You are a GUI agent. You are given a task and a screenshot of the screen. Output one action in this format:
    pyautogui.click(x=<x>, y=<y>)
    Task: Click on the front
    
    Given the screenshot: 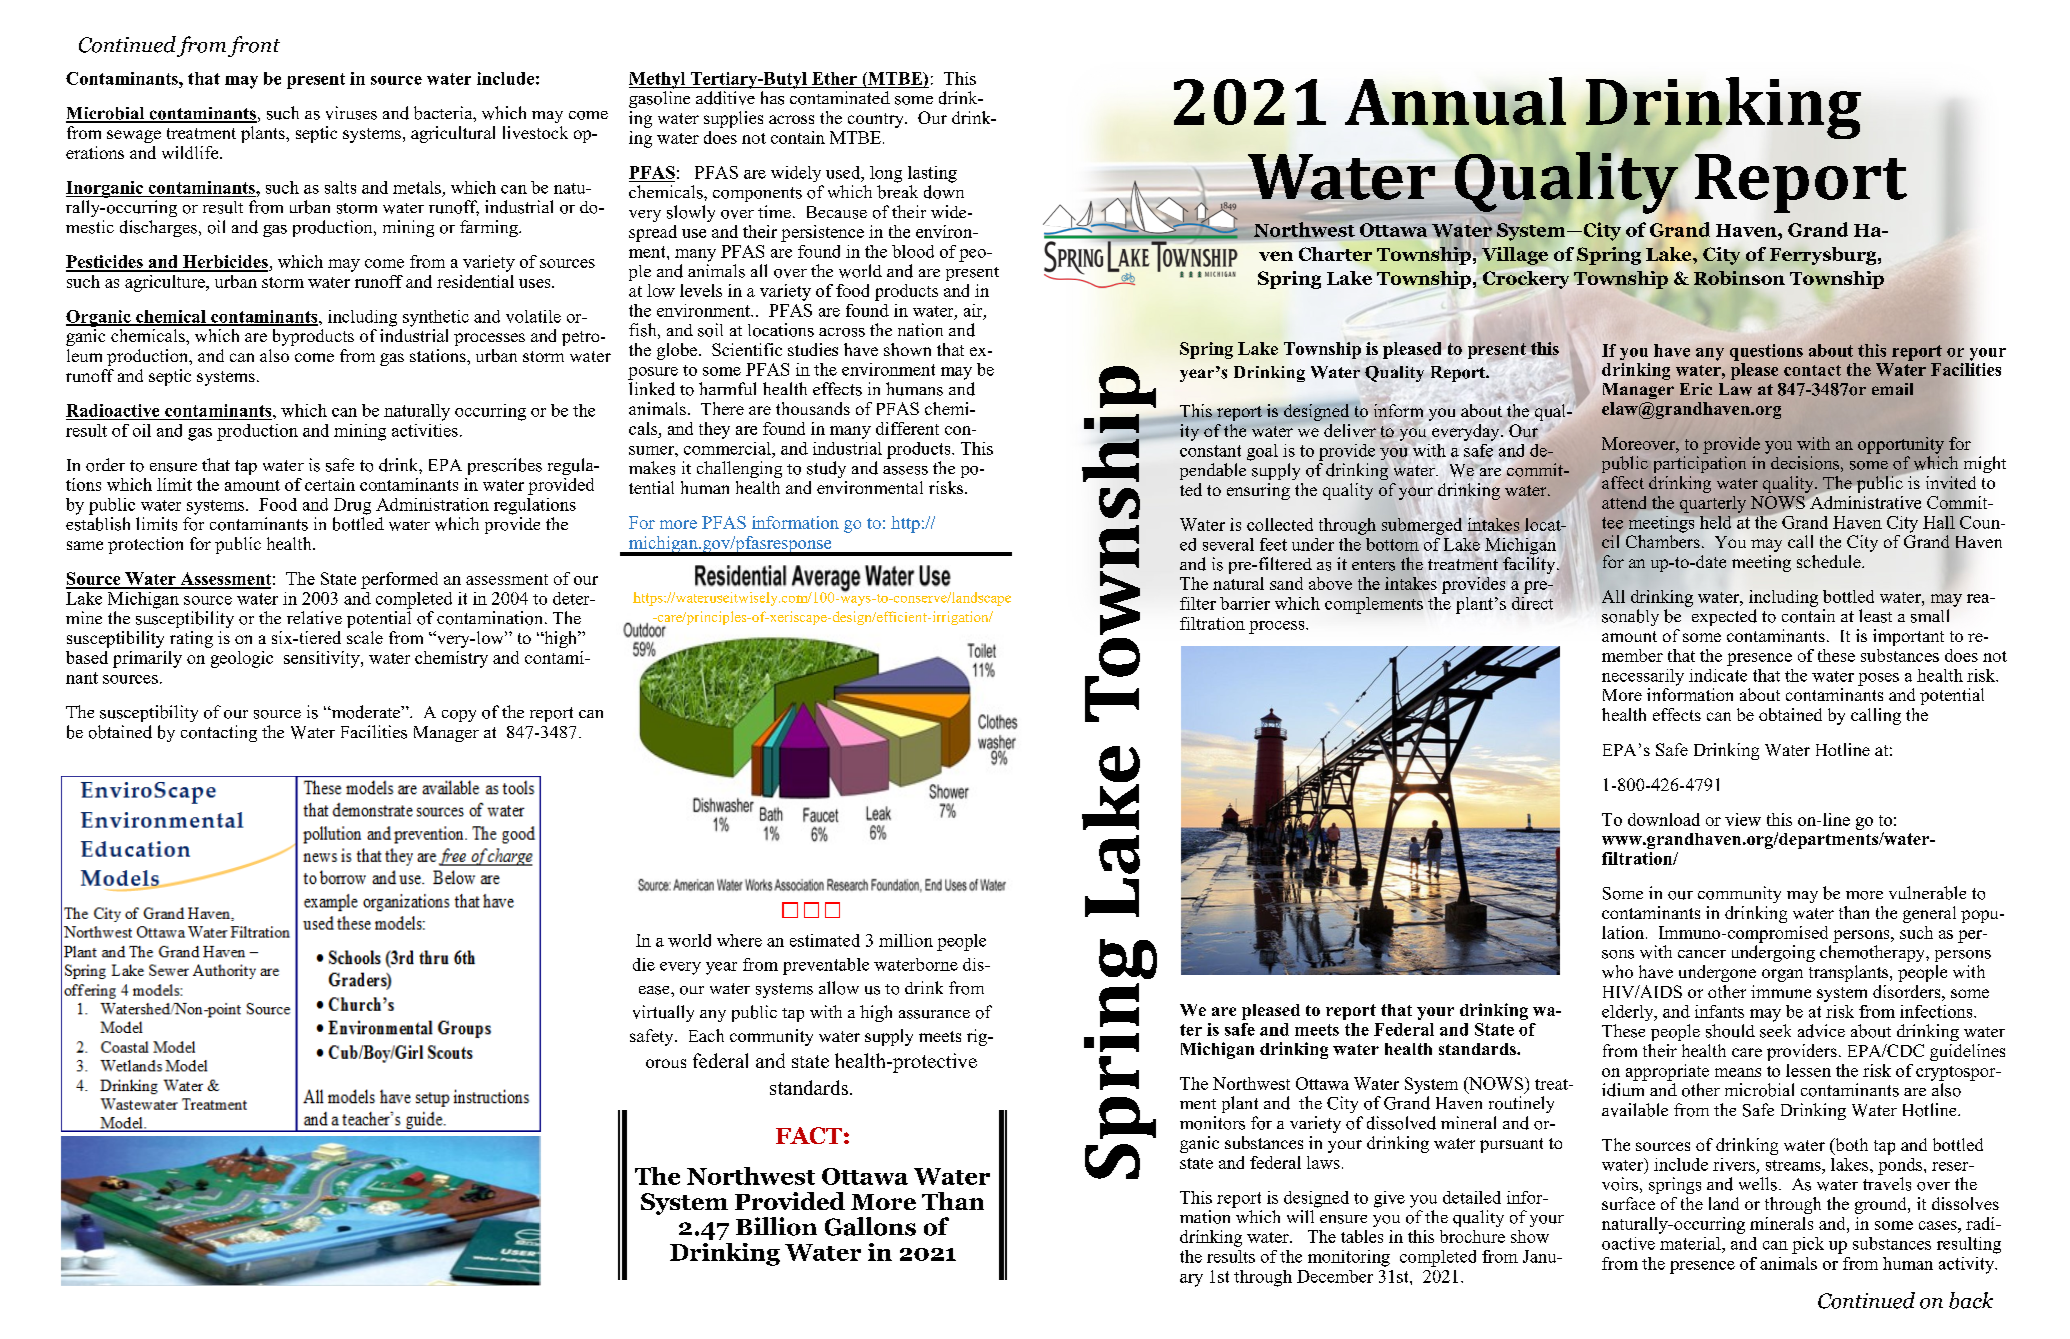 What is the action you would take?
    pyautogui.click(x=254, y=46)
